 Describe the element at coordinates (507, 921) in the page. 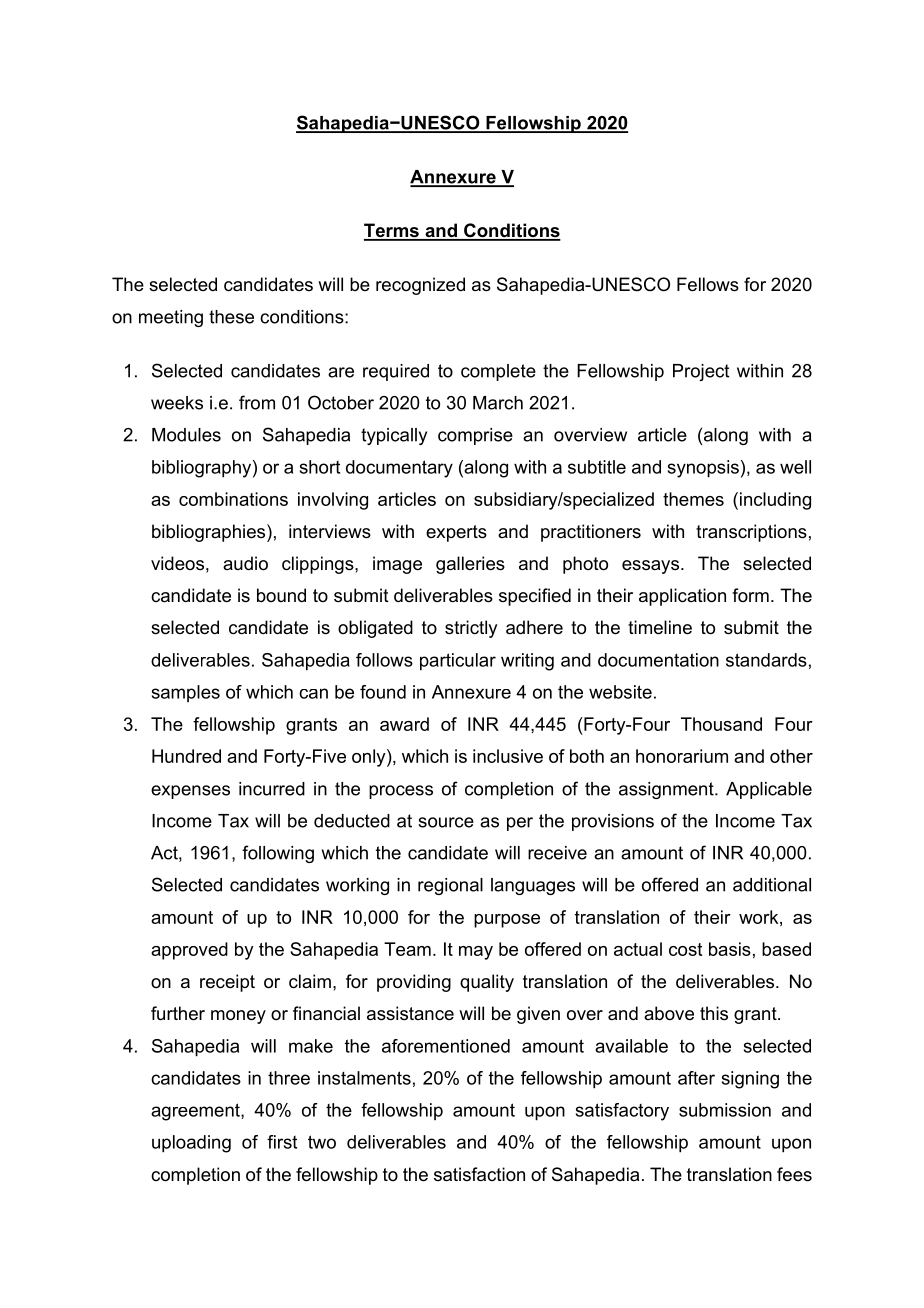

I see `purpose` at that location.
